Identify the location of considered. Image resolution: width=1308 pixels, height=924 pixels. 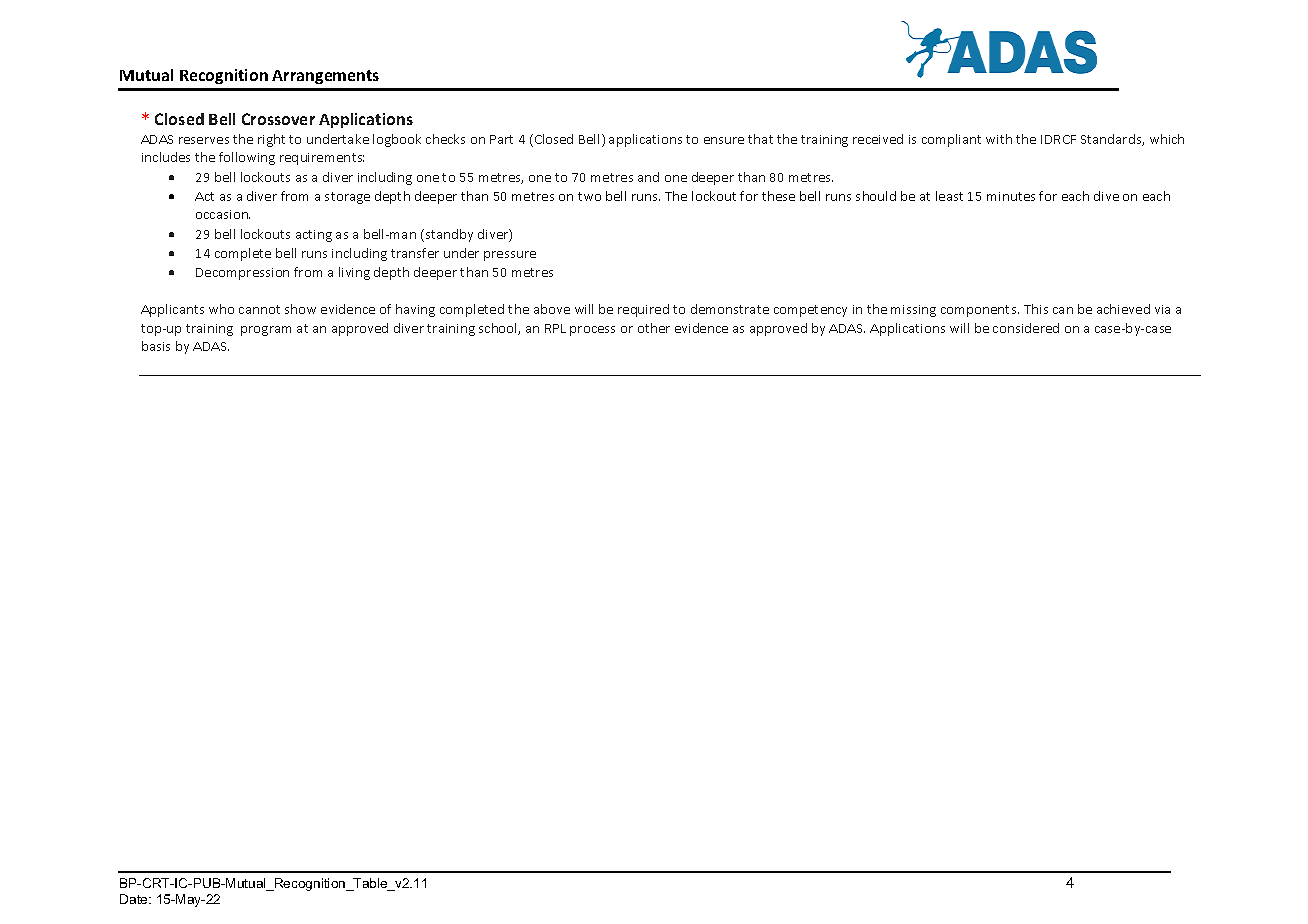
(1026, 328).
